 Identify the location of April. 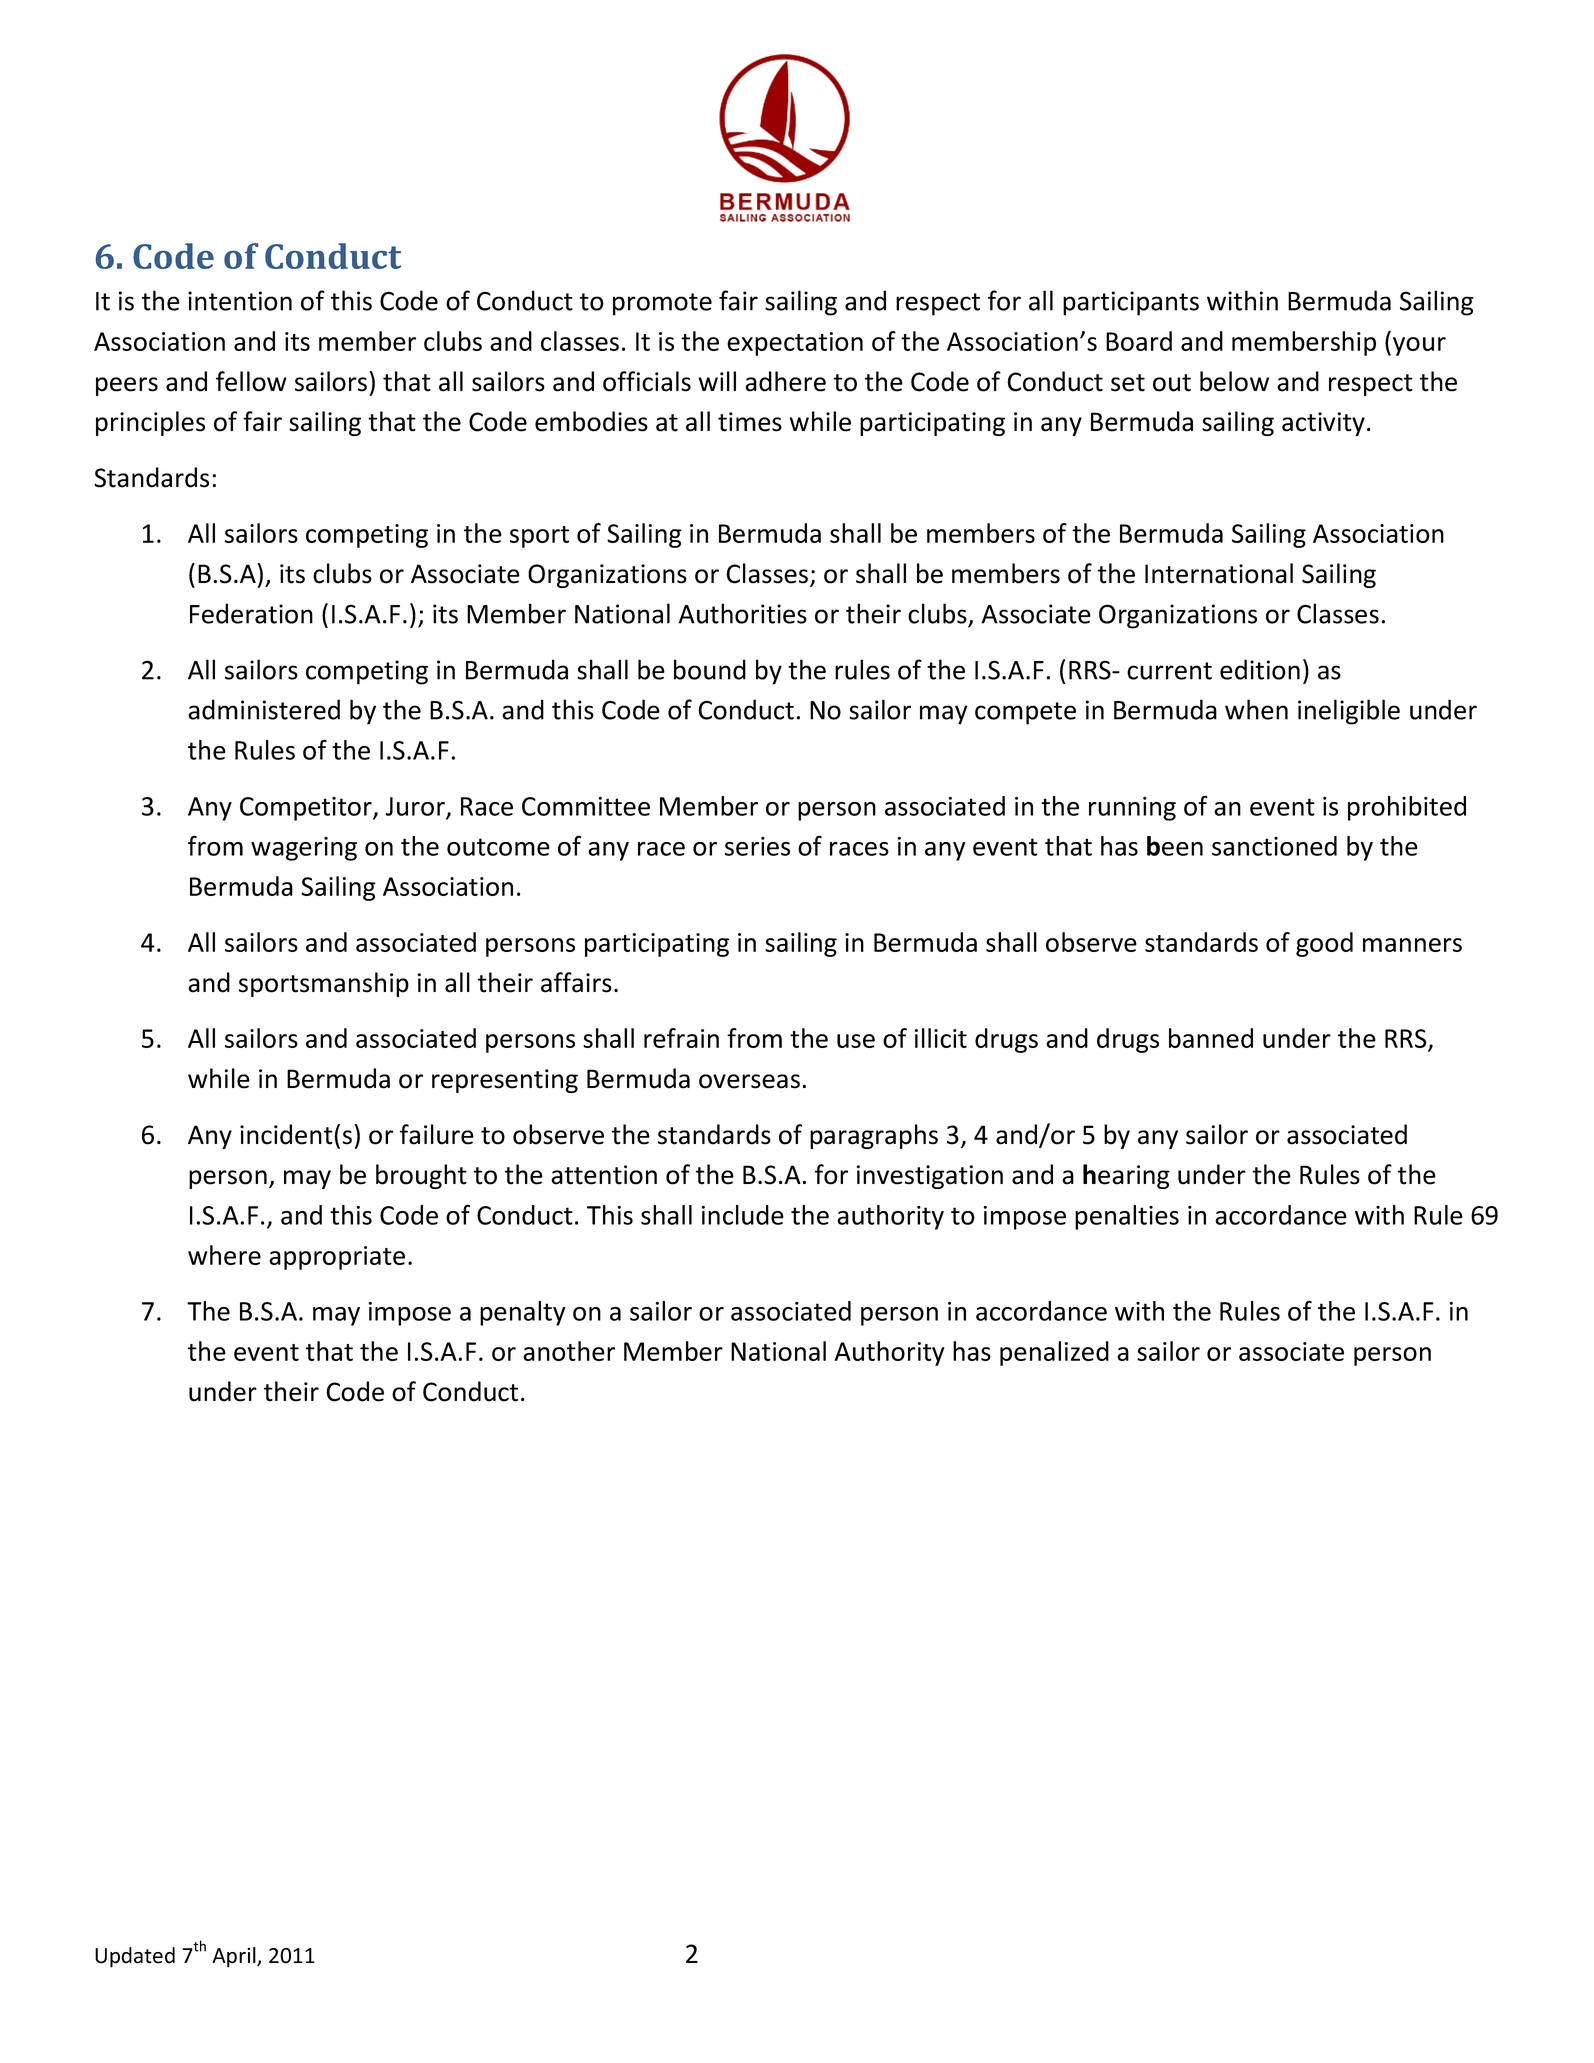
(235, 1957).
